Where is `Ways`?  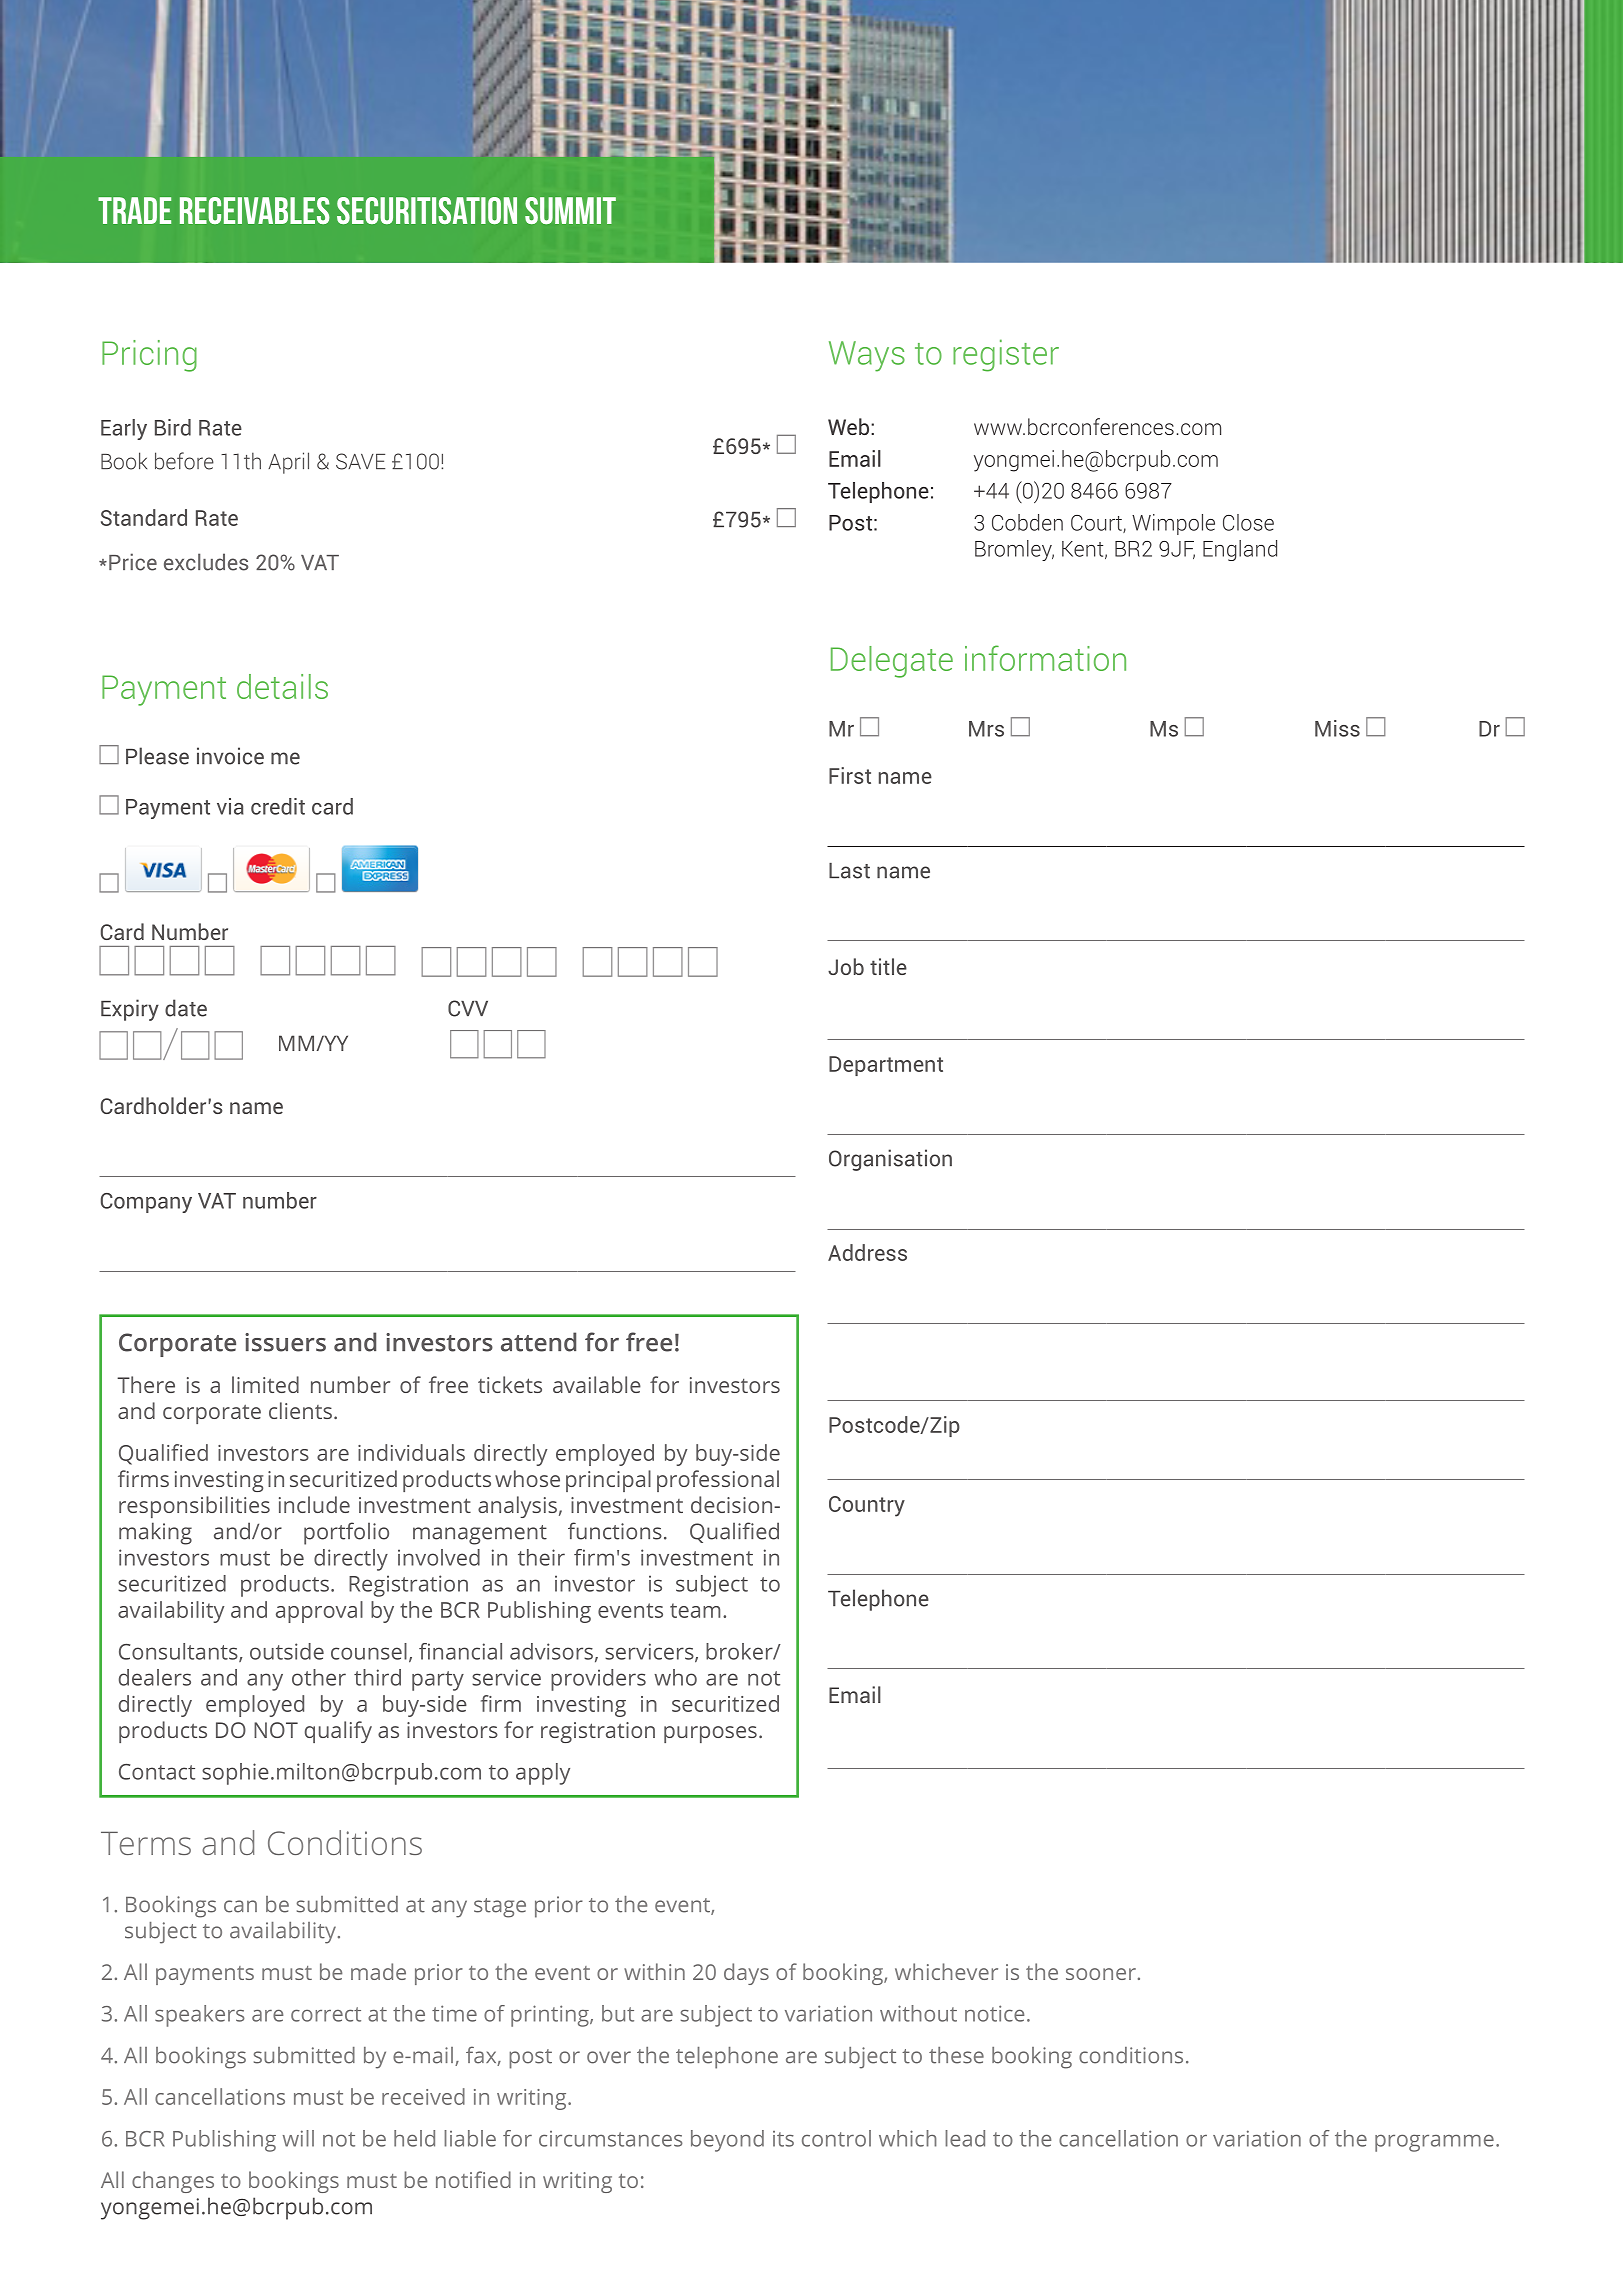 Ways is located at coordinates (867, 356).
